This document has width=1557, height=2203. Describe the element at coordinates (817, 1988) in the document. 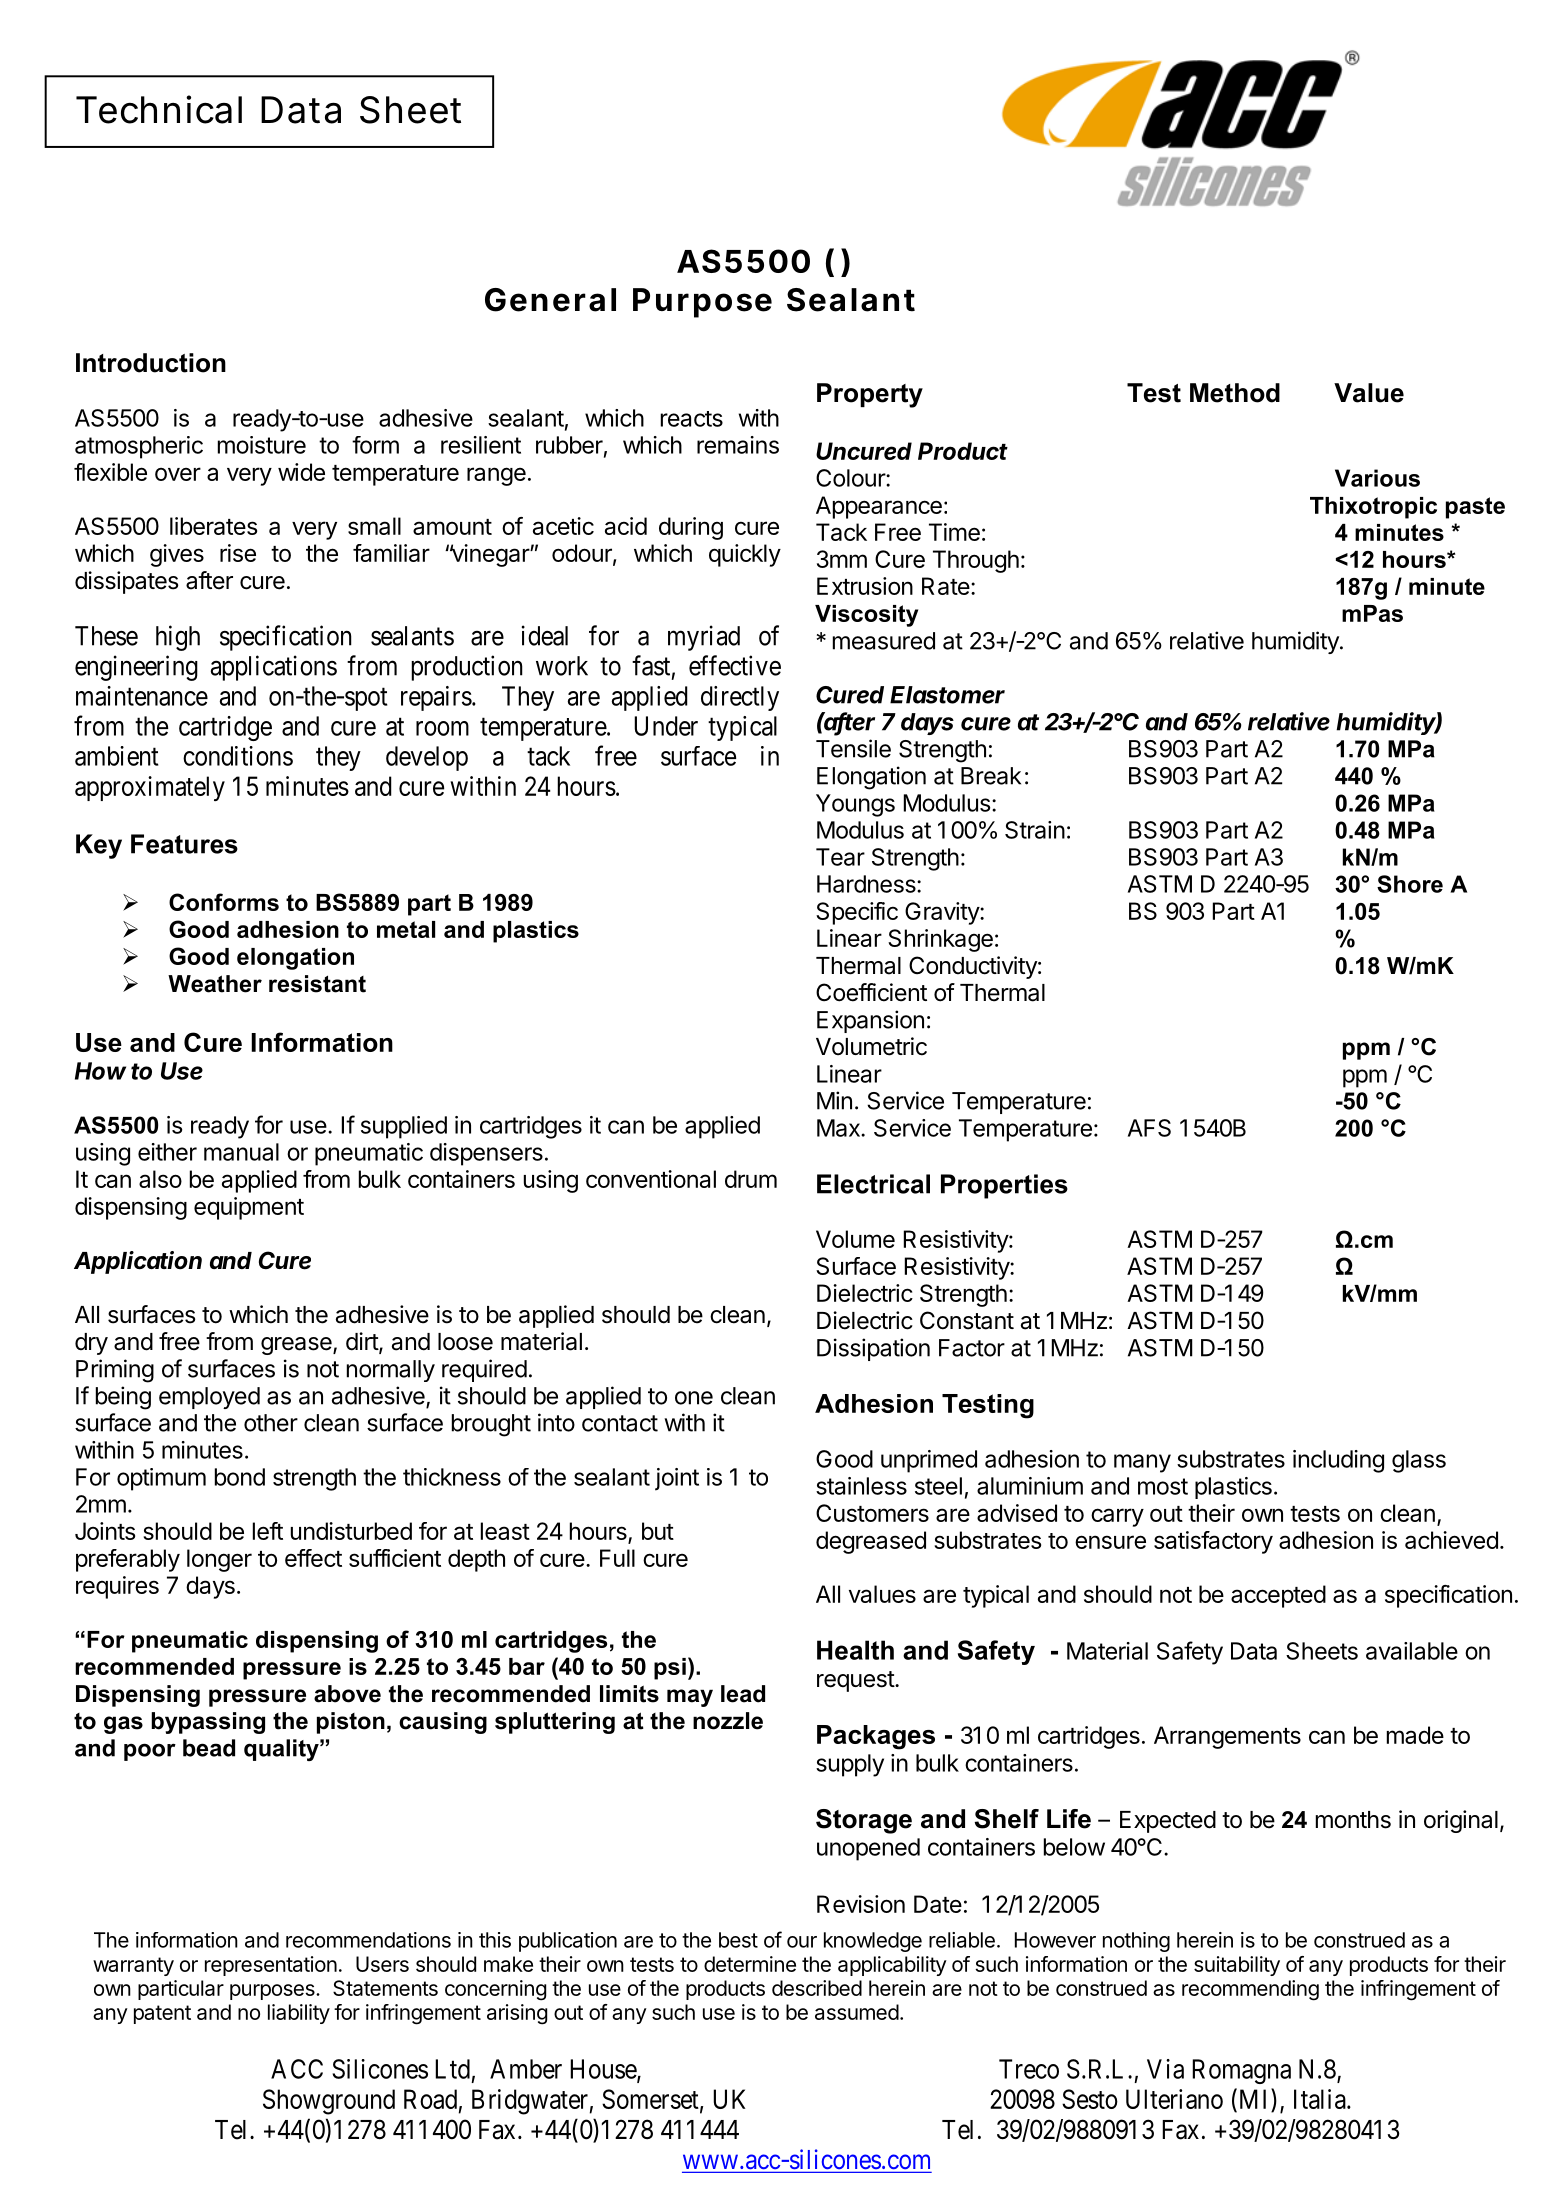

I see `described` at that location.
